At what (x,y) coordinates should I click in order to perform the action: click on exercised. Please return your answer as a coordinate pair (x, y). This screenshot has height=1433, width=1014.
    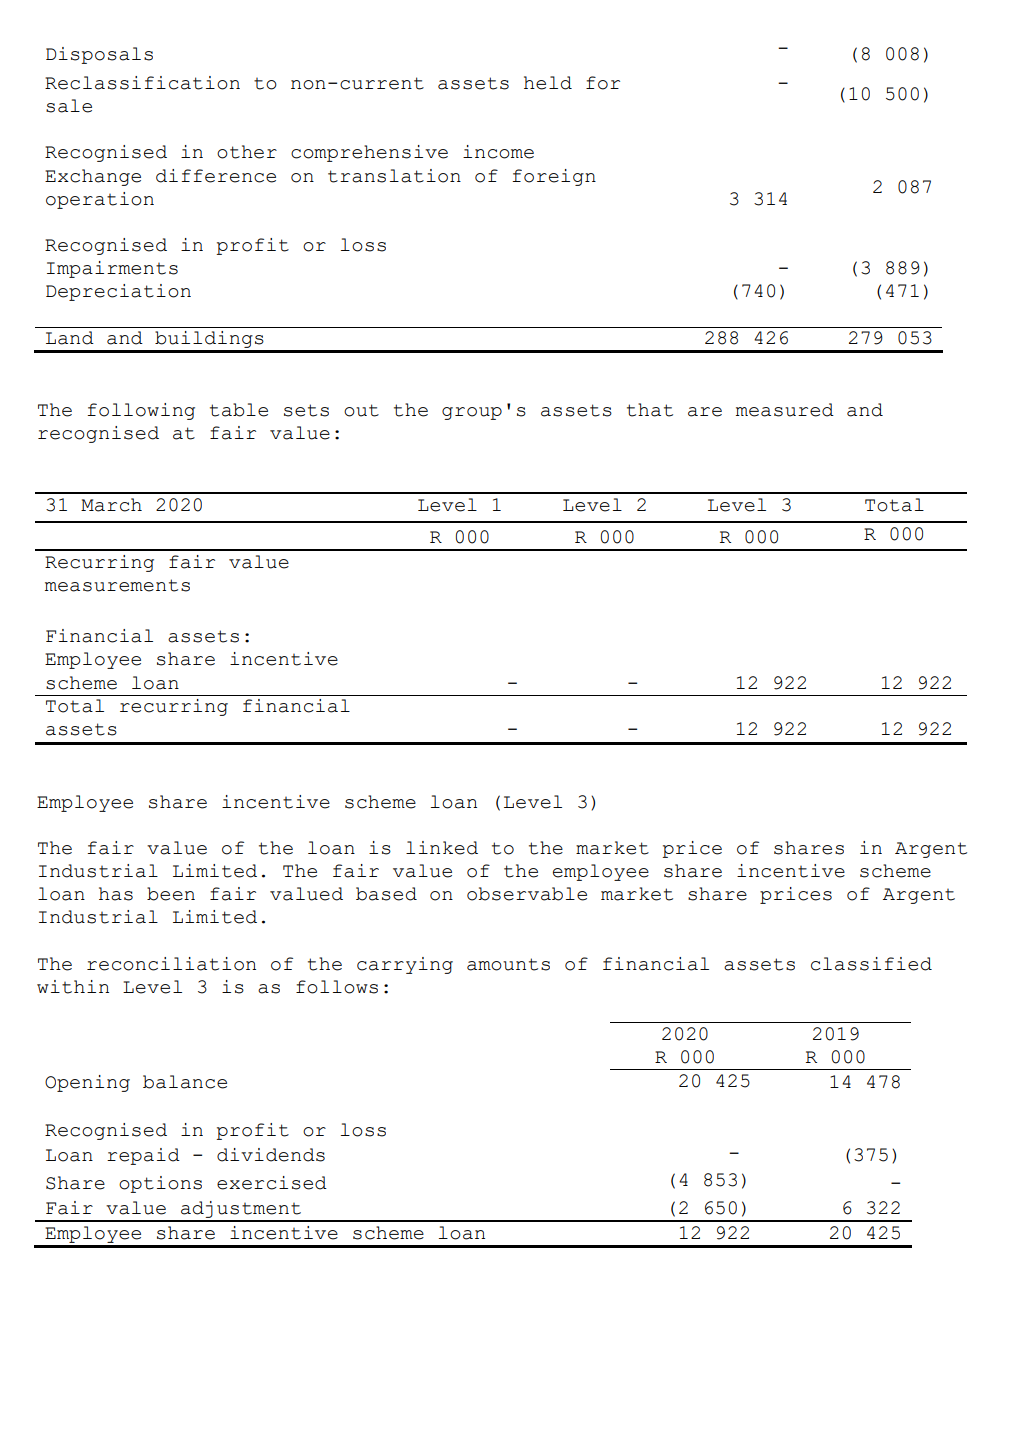
    Looking at the image, I should click on (272, 1183).
